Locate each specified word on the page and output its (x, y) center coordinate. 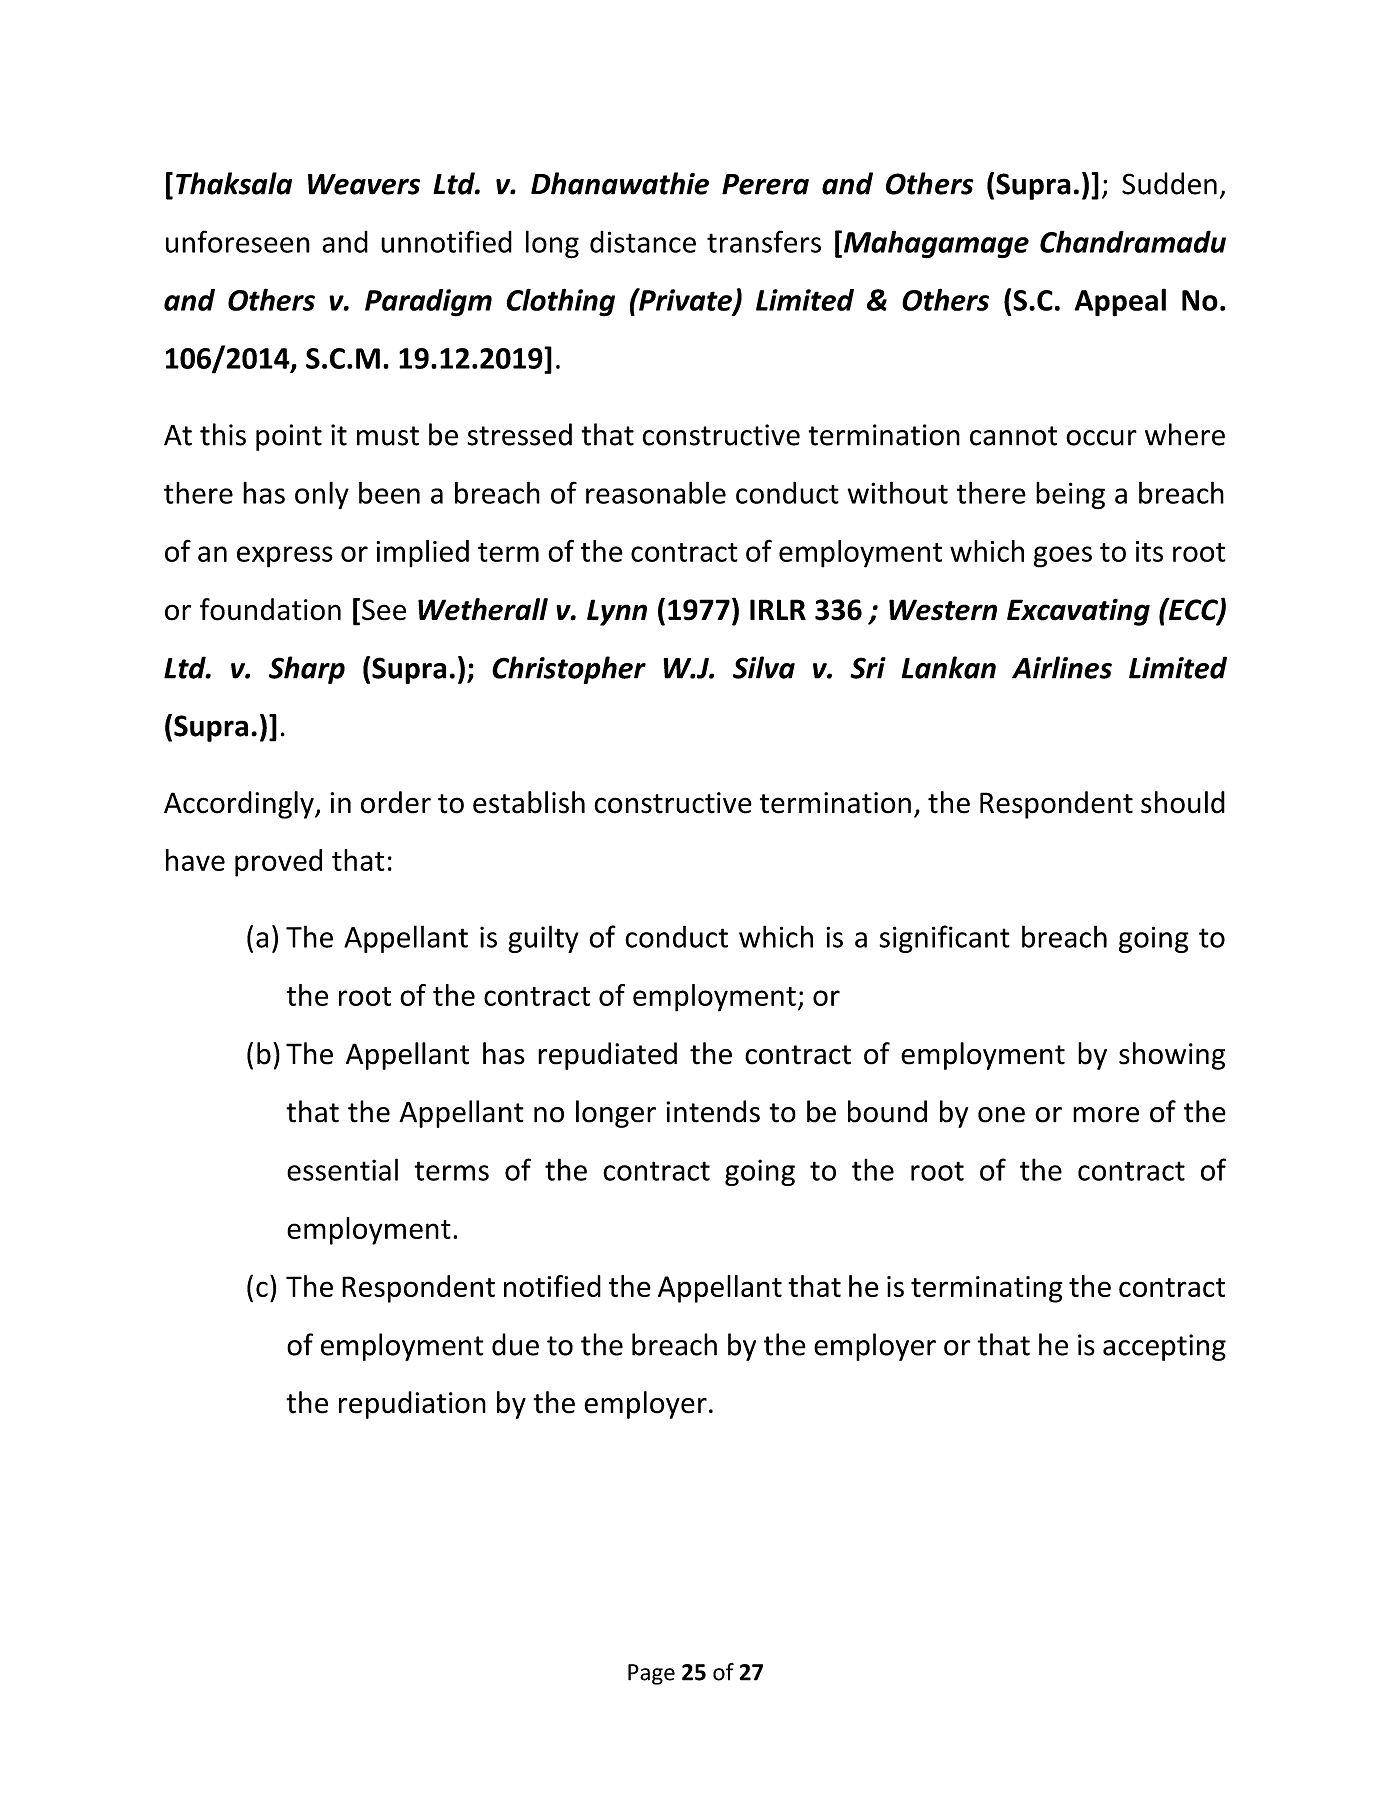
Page (651, 1674)
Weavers (364, 184)
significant (944, 939)
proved (278, 863)
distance (643, 242)
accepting (1164, 1347)
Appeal (1120, 302)
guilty (543, 939)
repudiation (412, 1405)
